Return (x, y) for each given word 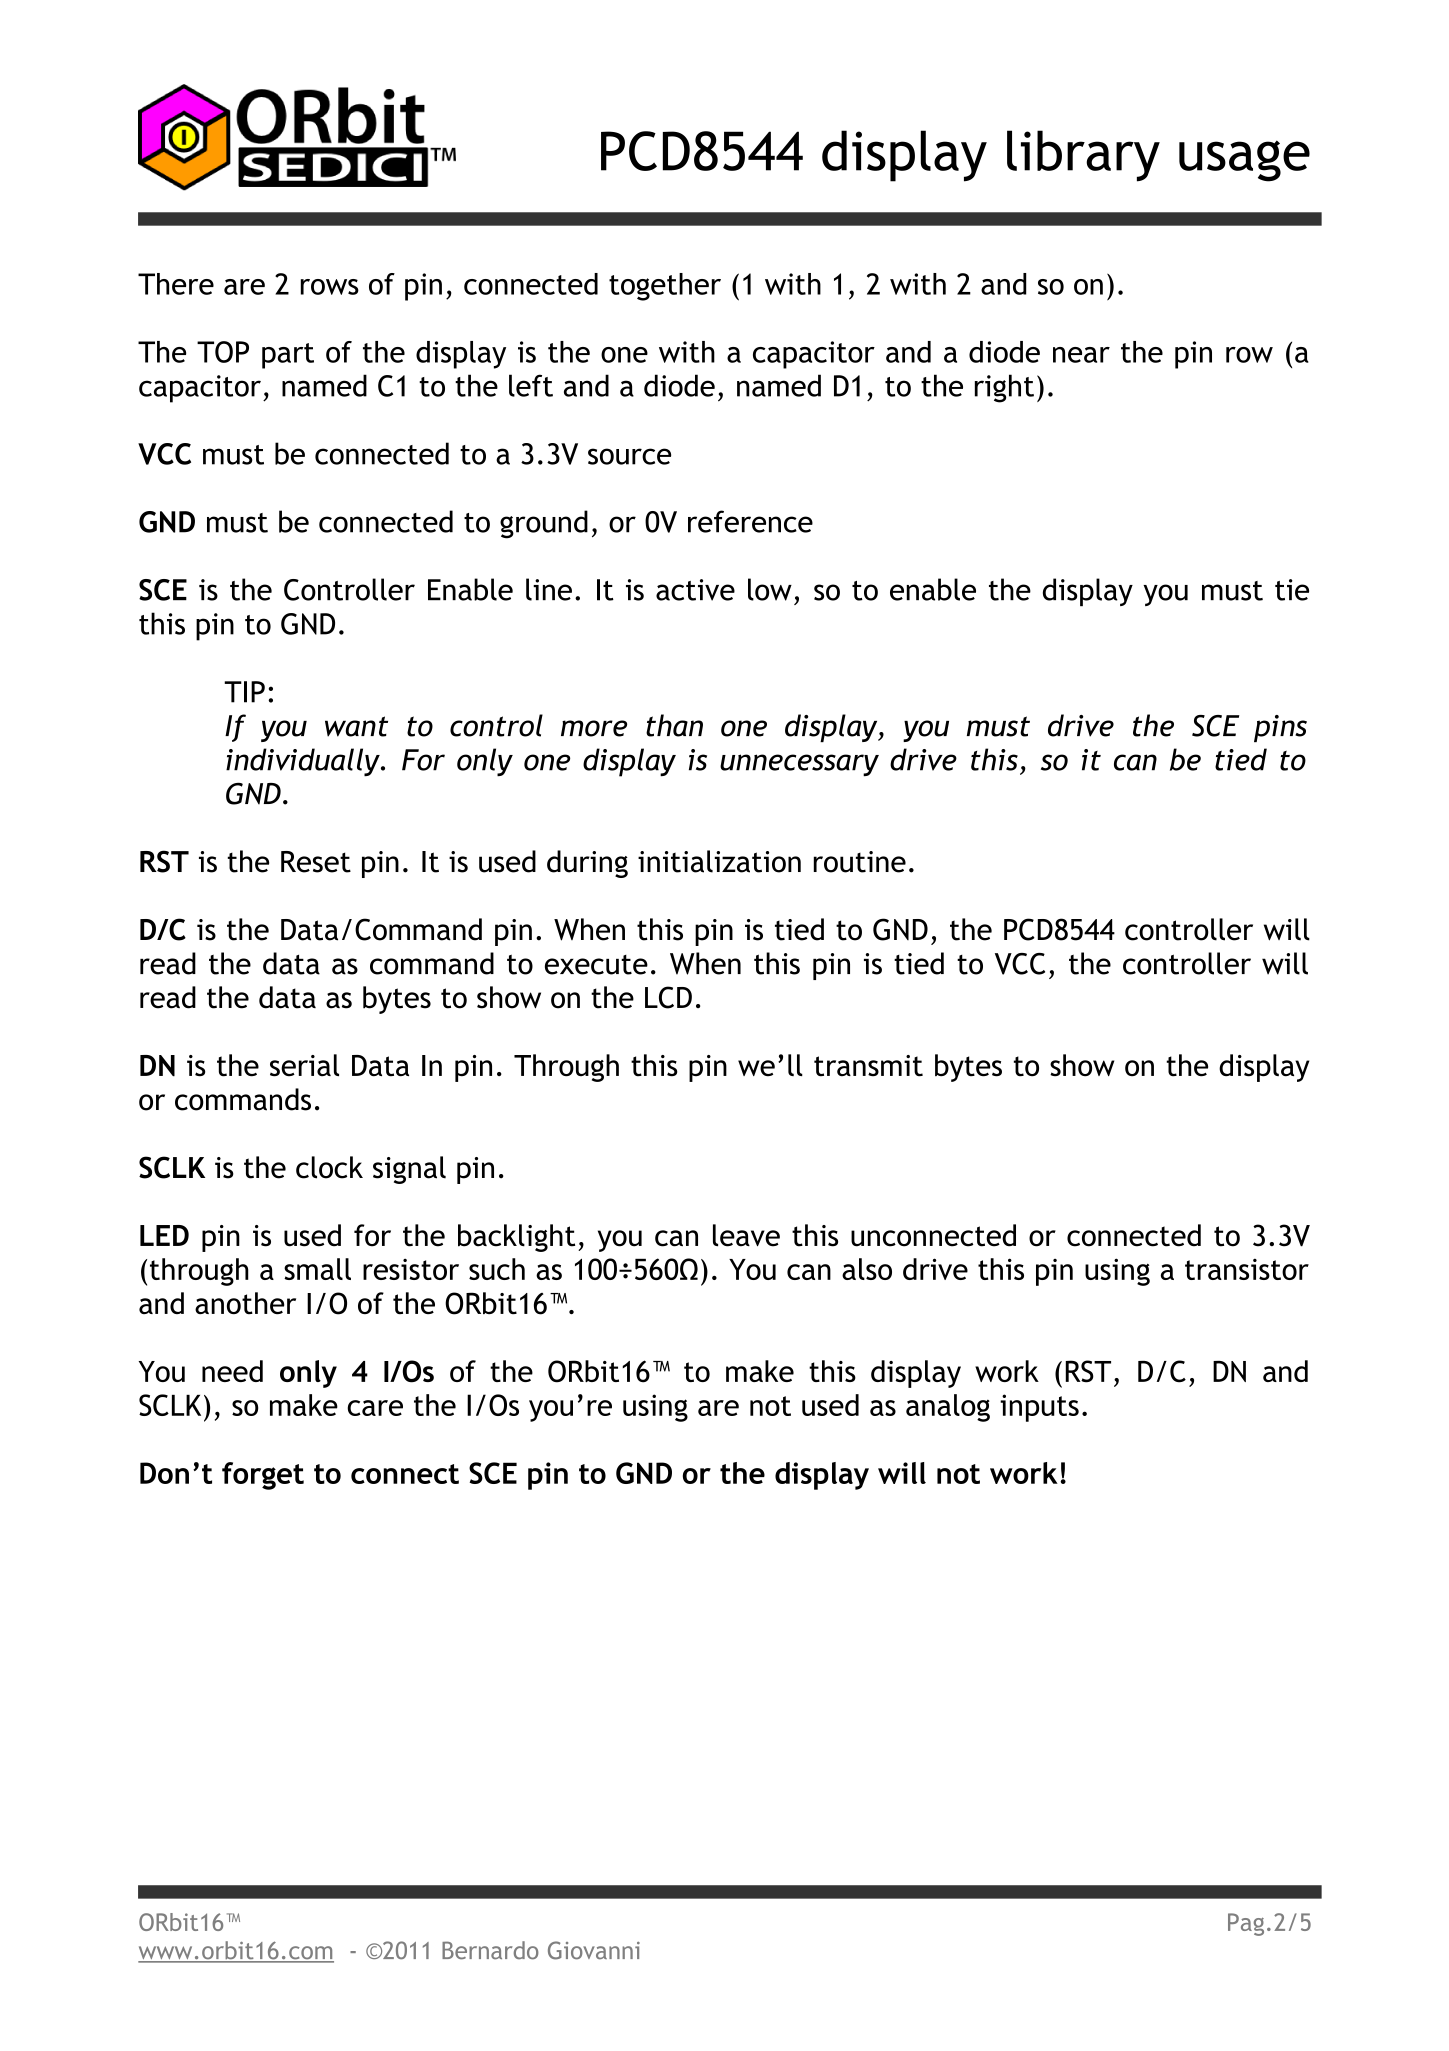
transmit (868, 1066)
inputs (1039, 1408)
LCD (668, 997)
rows (330, 287)
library (1083, 156)
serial (304, 1065)
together (665, 287)
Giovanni (594, 1950)
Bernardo (490, 1950)
